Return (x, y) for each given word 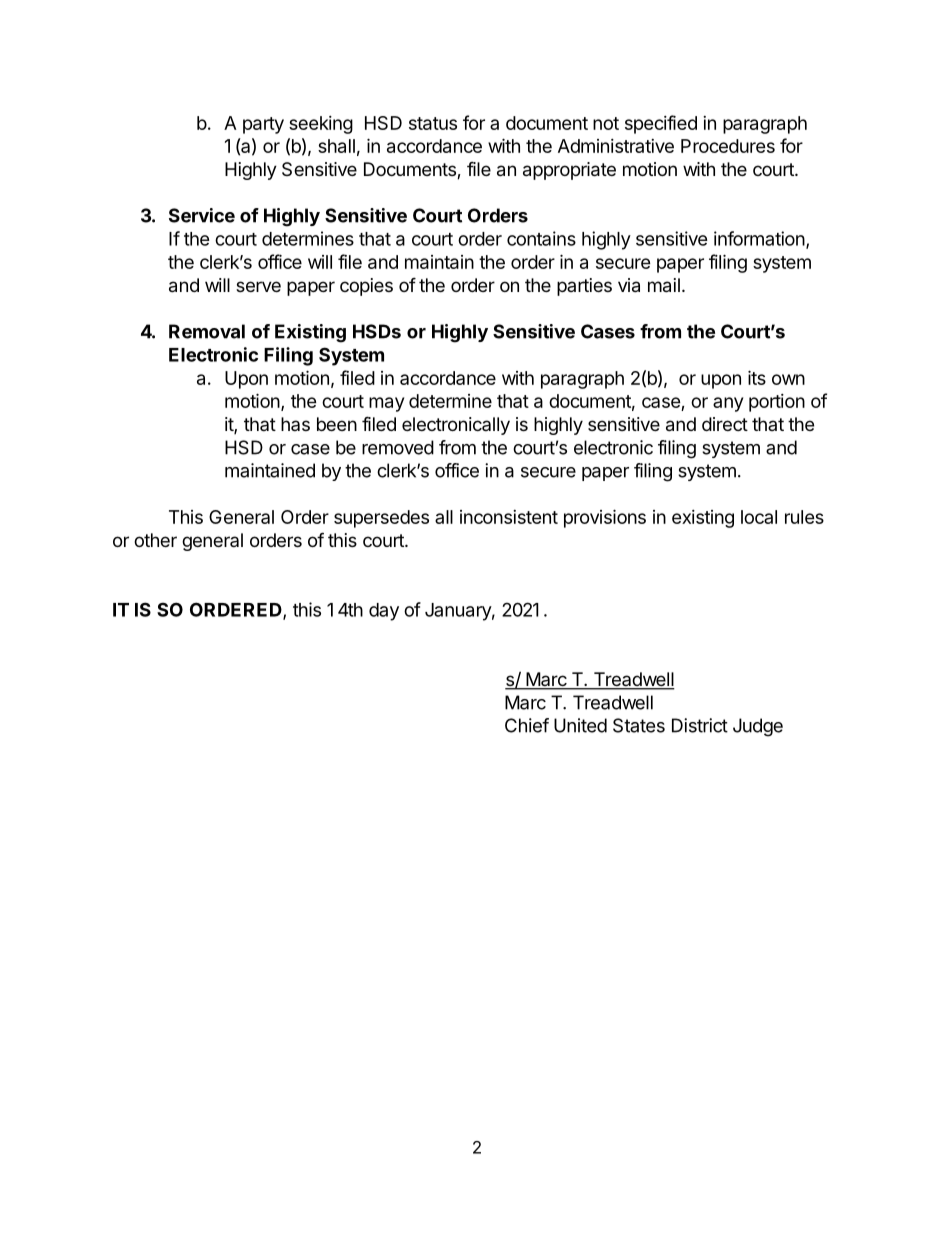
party (263, 125)
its (757, 377)
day (384, 612)
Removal (207, 331)
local (759, 517)
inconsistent (509, 517)
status (433, 123)
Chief (527, 725)
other (155, 540)
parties (584, 287)
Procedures (728, 146)
